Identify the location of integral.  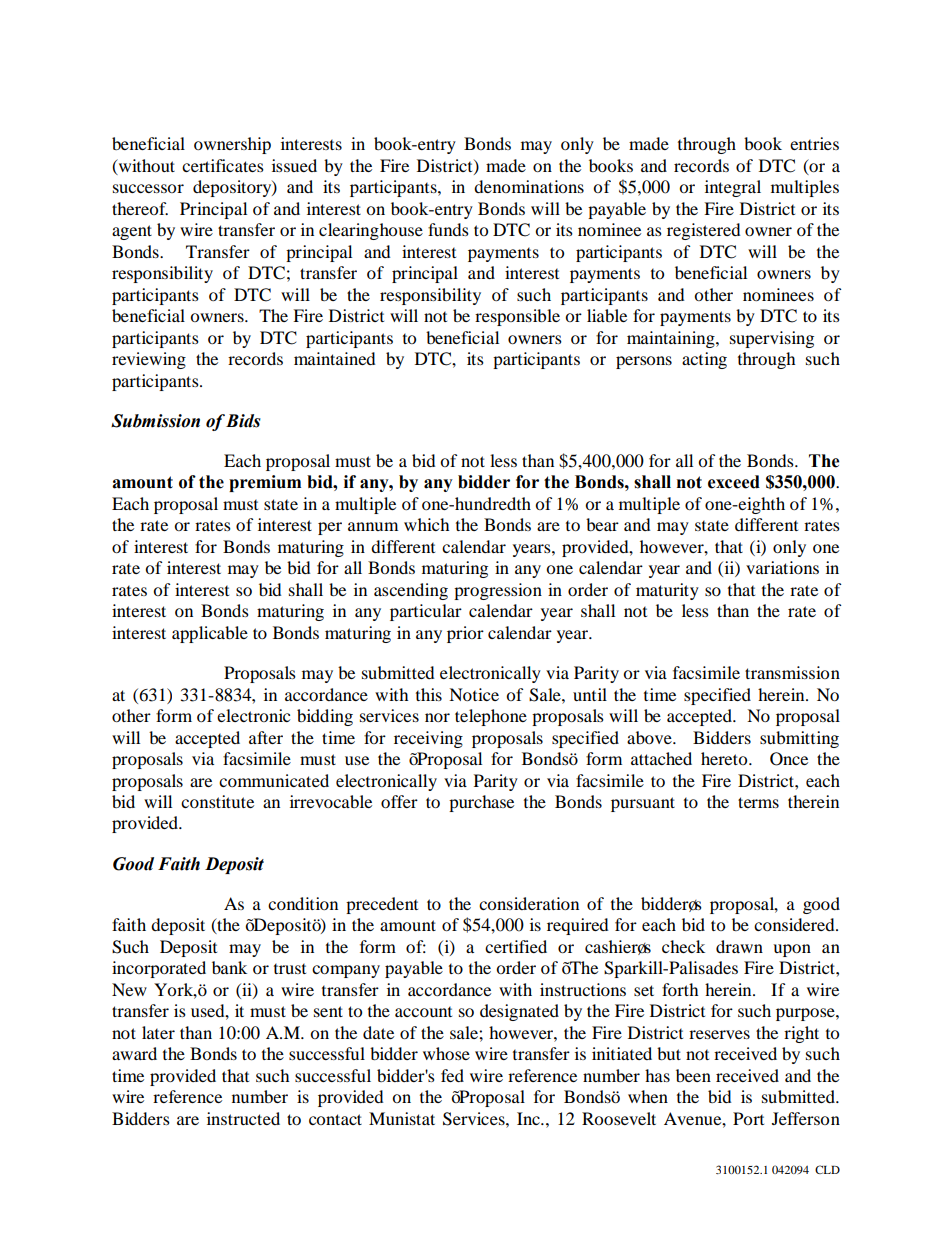
(733, 188).
